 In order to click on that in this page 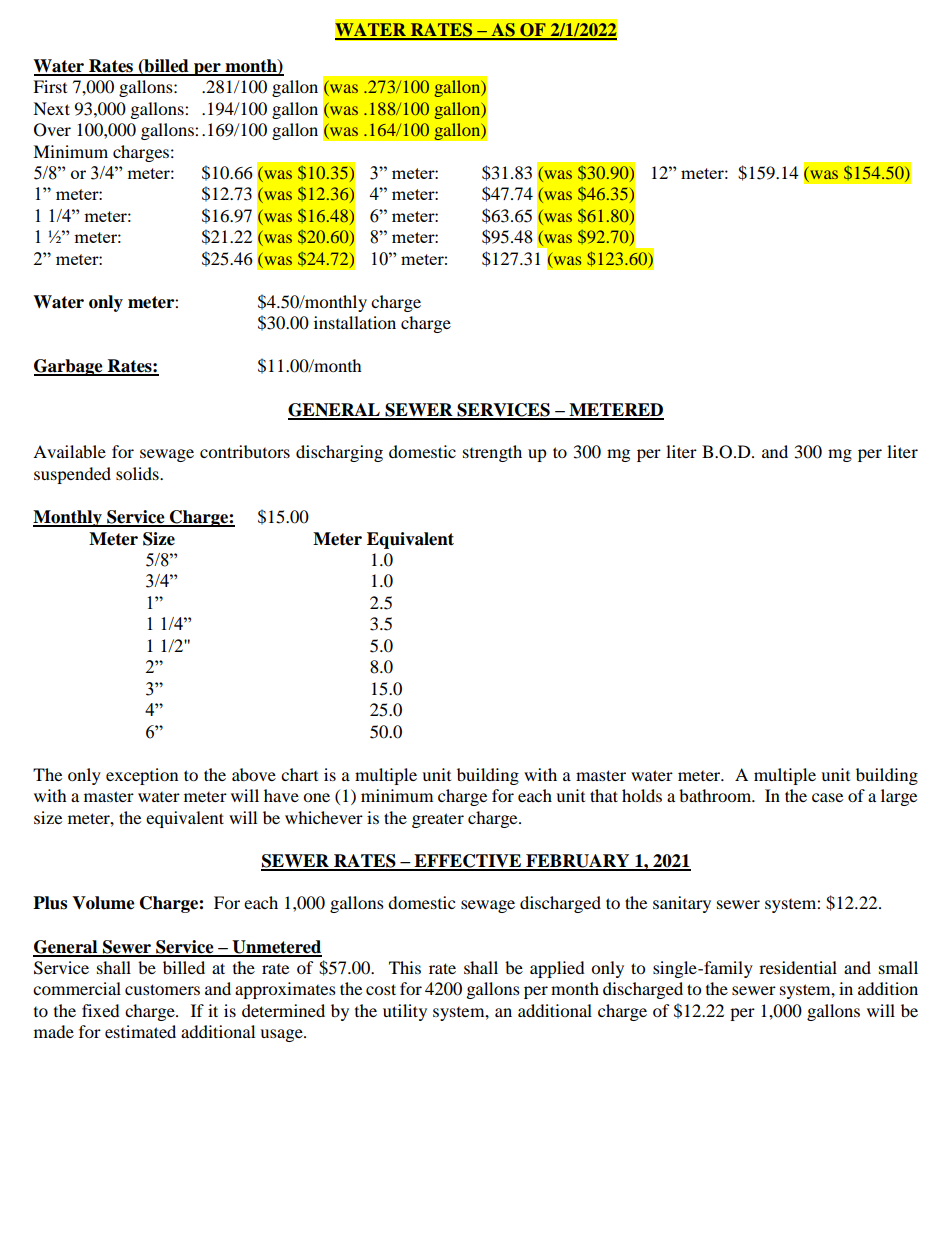, I will do `click(604, 795)`.
